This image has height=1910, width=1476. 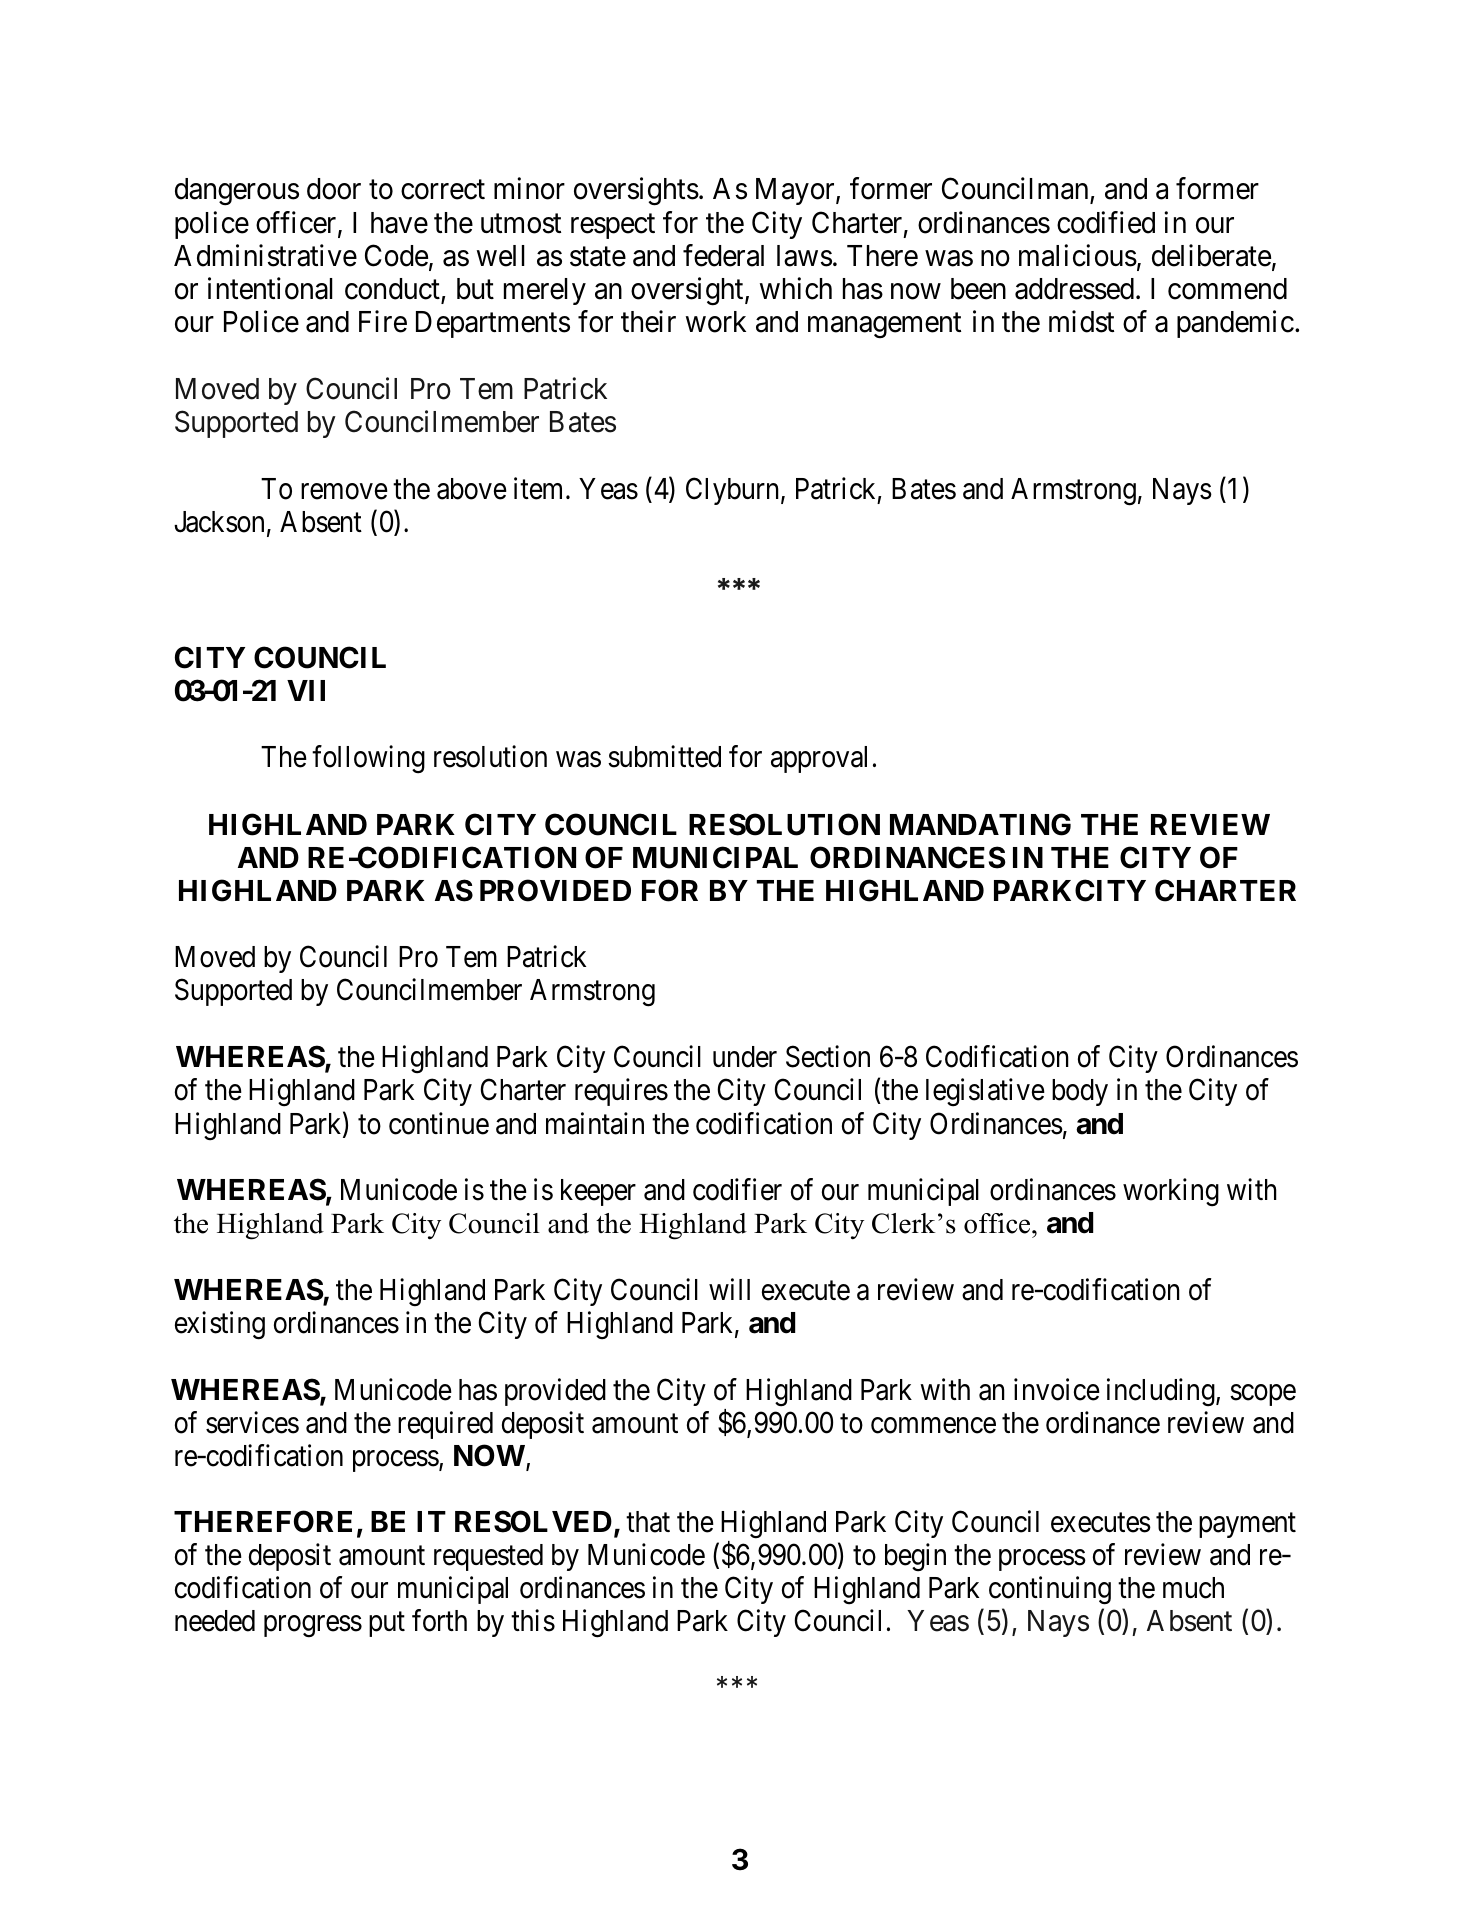 I want to click on under, so click(x=745, y=1057).
